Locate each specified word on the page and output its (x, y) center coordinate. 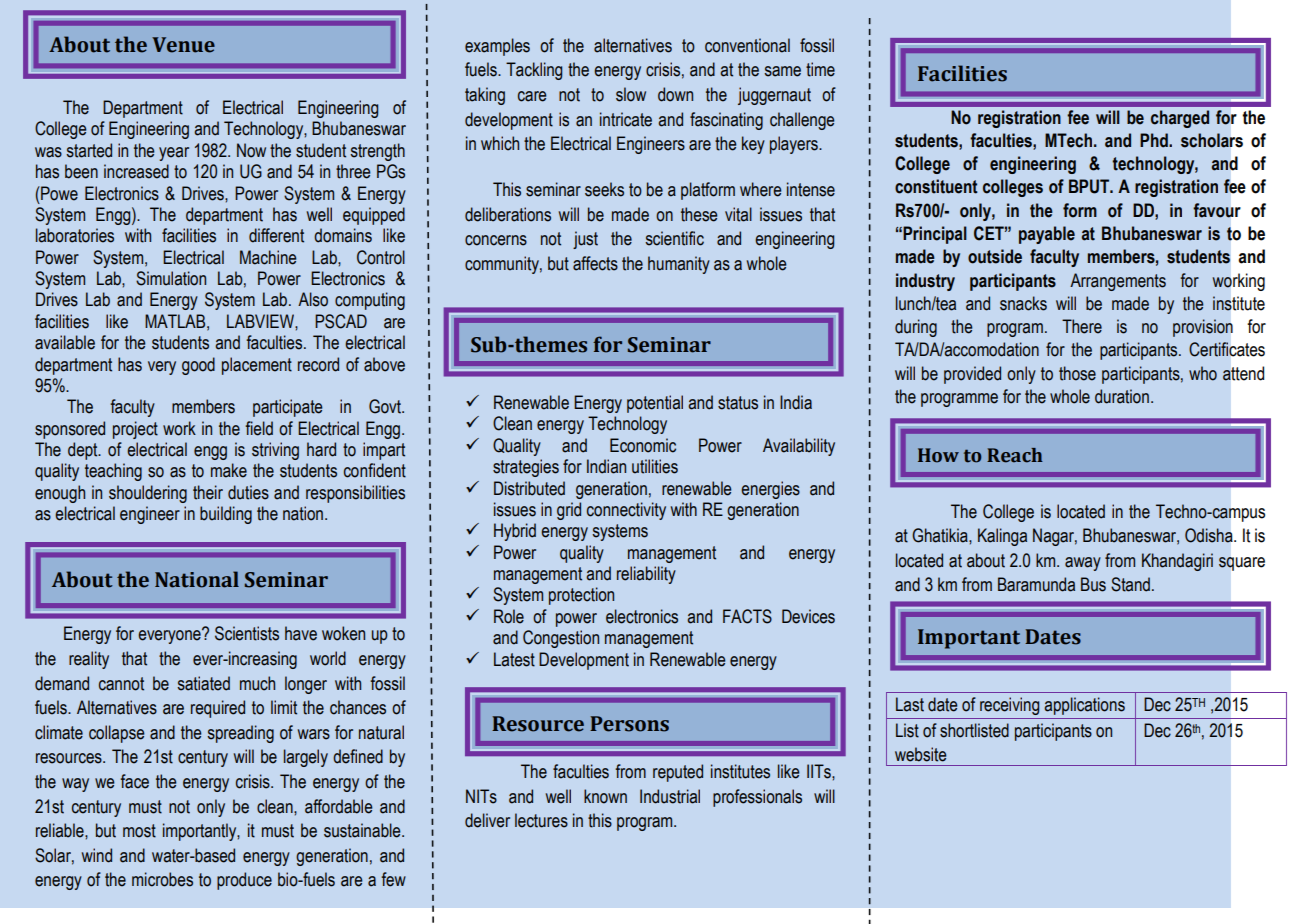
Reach (1015, 455)
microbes (162, 879)
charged (1180, 119)
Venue (183, 45)
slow (631, 94)
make (229, 470)
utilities (655, 466)
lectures (541, 820)
